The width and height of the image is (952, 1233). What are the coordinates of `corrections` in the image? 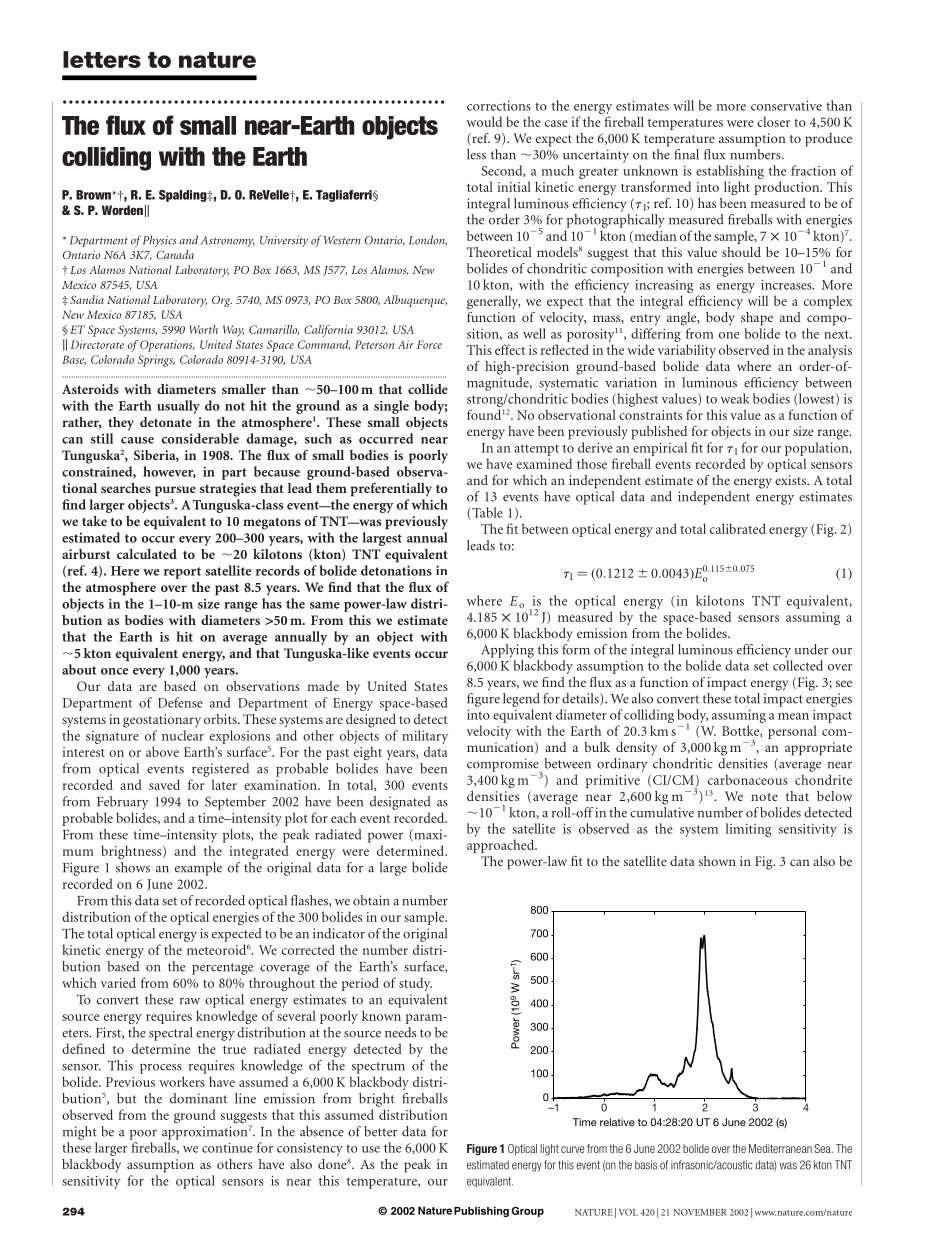 It's located at (499, 106).
